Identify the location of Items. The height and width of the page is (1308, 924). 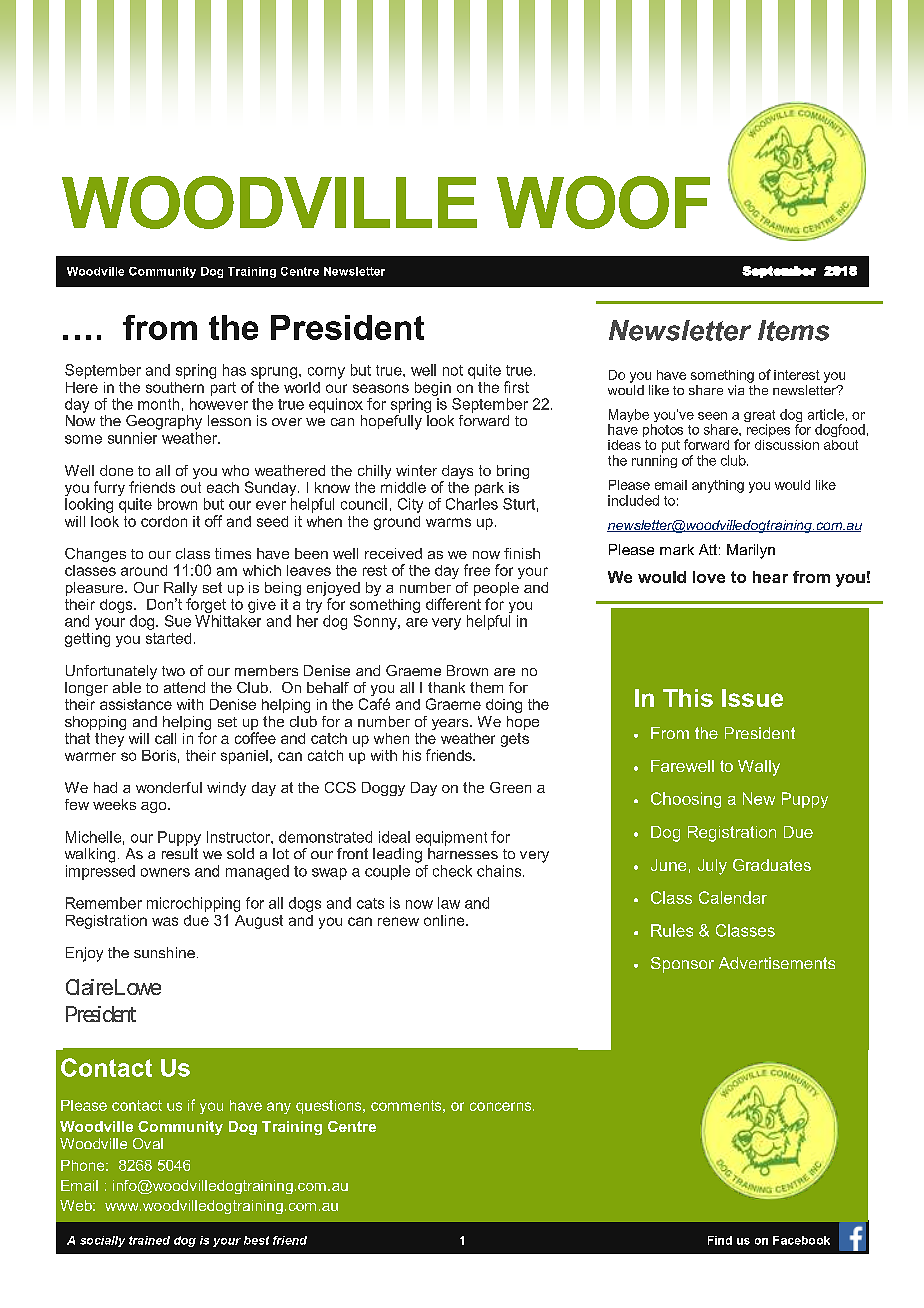
(793, 330).
